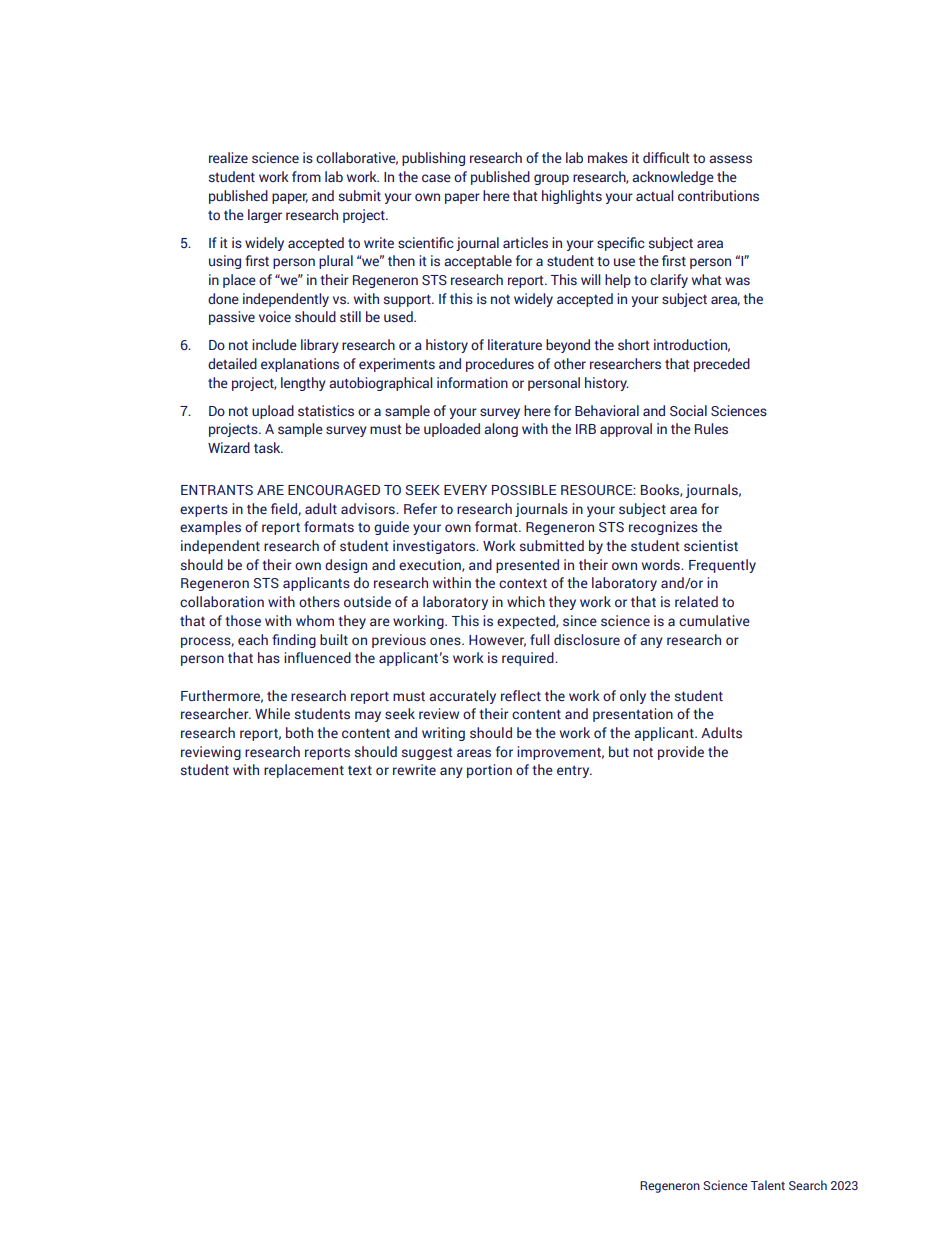 Image resolution: width=952 pixels, height=1233 pixels. Describe the element at coordinates (436, 178) in the screenshot. I see `case` at that location.
